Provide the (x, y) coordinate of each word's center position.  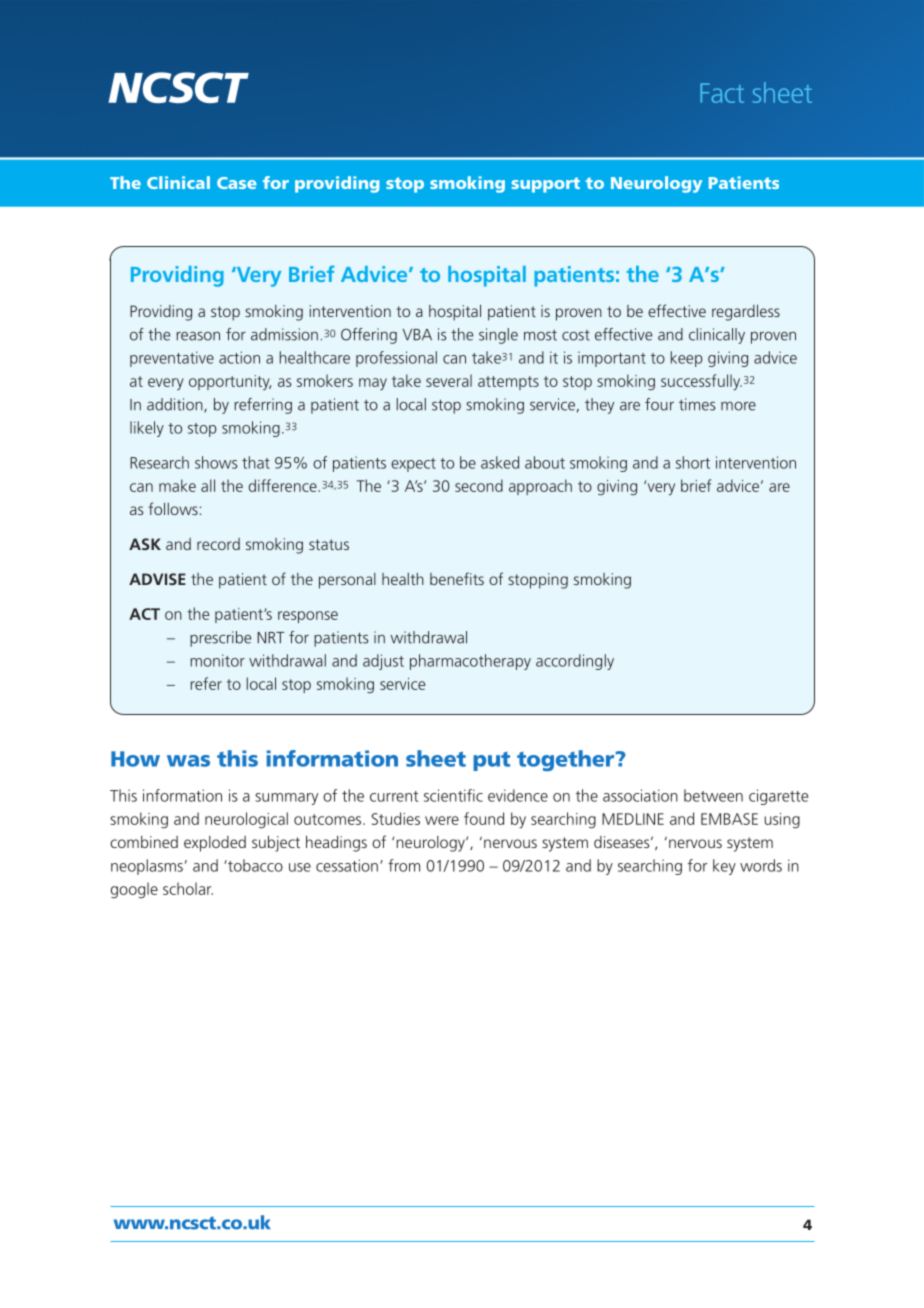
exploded (215, 844)
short (693, 462)
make (177, 485)
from (404, 865)
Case (237, 183)
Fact (722, 93)
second (479, 485)
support (546, 185)
